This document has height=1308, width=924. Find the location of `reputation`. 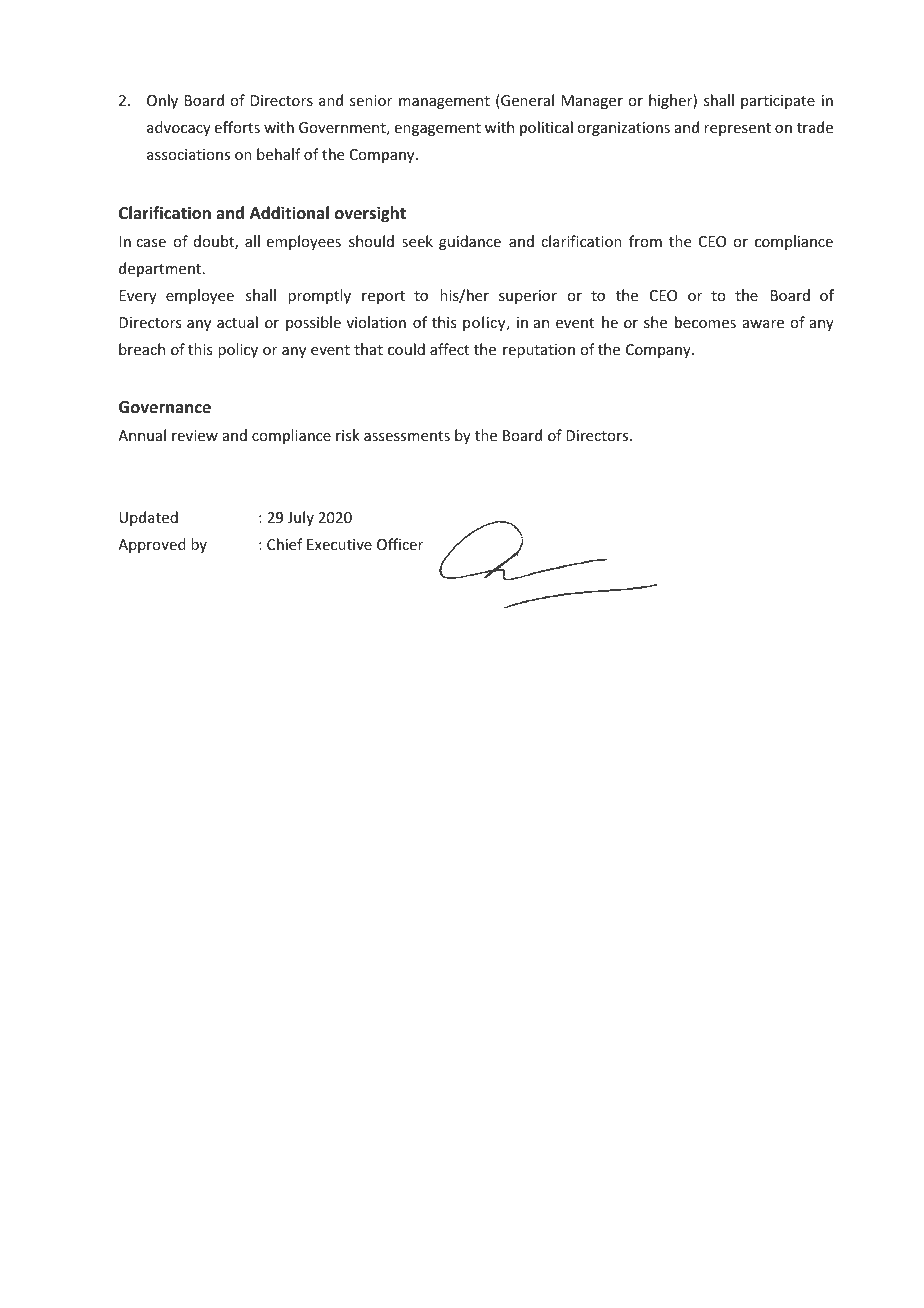

reputation is located at coordinates (539, 351).
